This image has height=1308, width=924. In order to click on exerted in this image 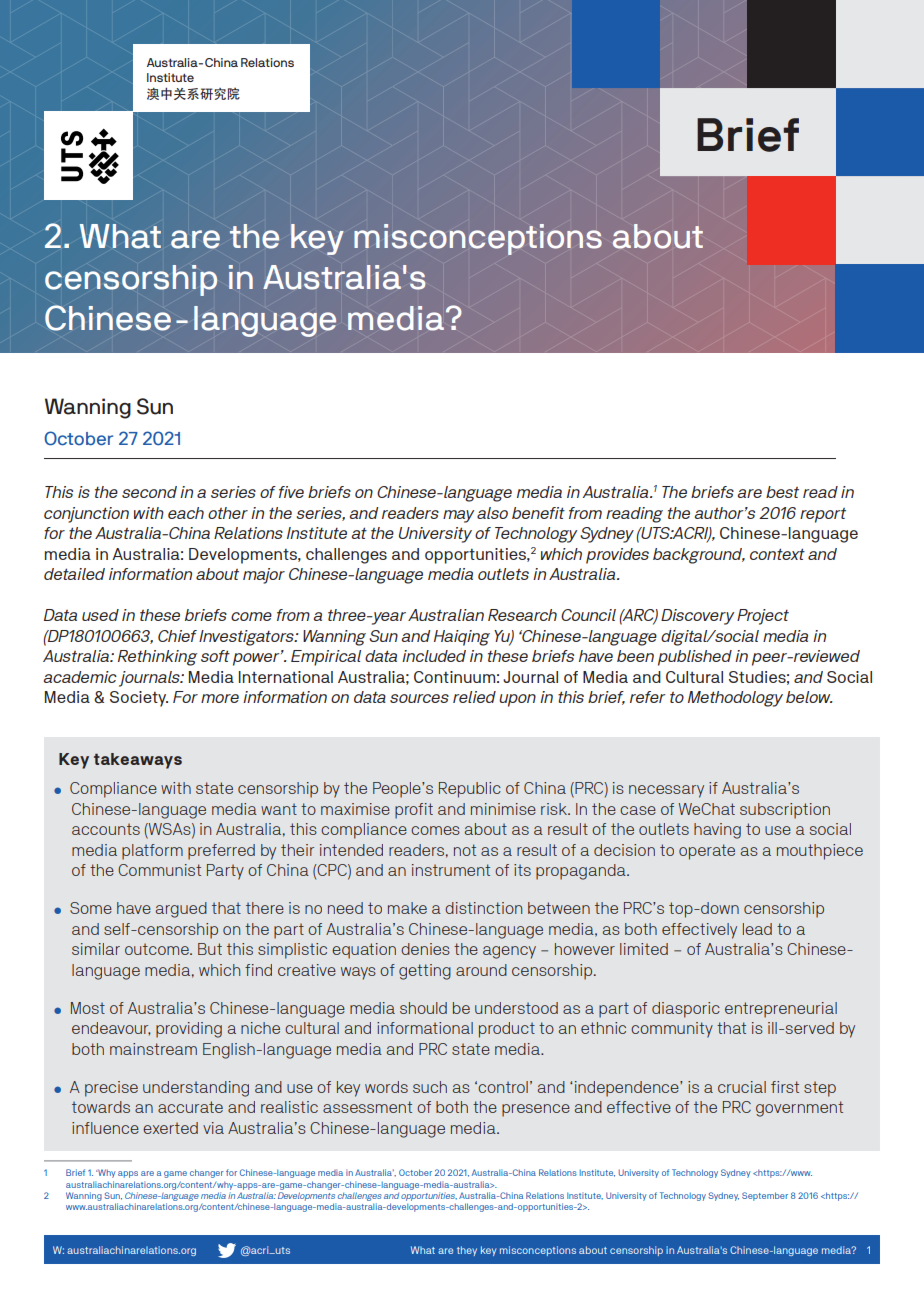, I will do `click(170, 1128)`.
